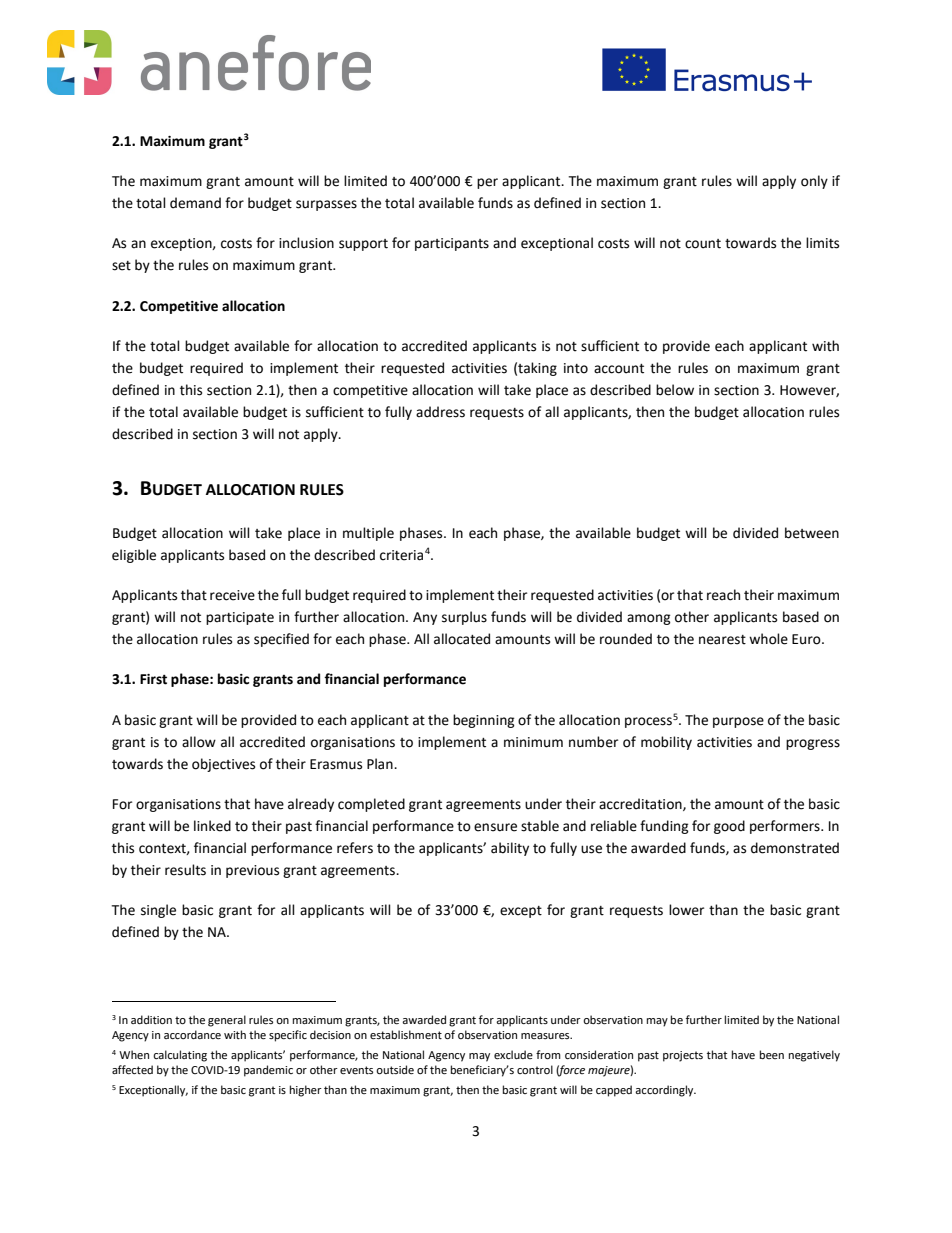  What do you see at coordinates (462, 639) in the screenshot?
I see `allocated` at bounding box center [462, 639].
